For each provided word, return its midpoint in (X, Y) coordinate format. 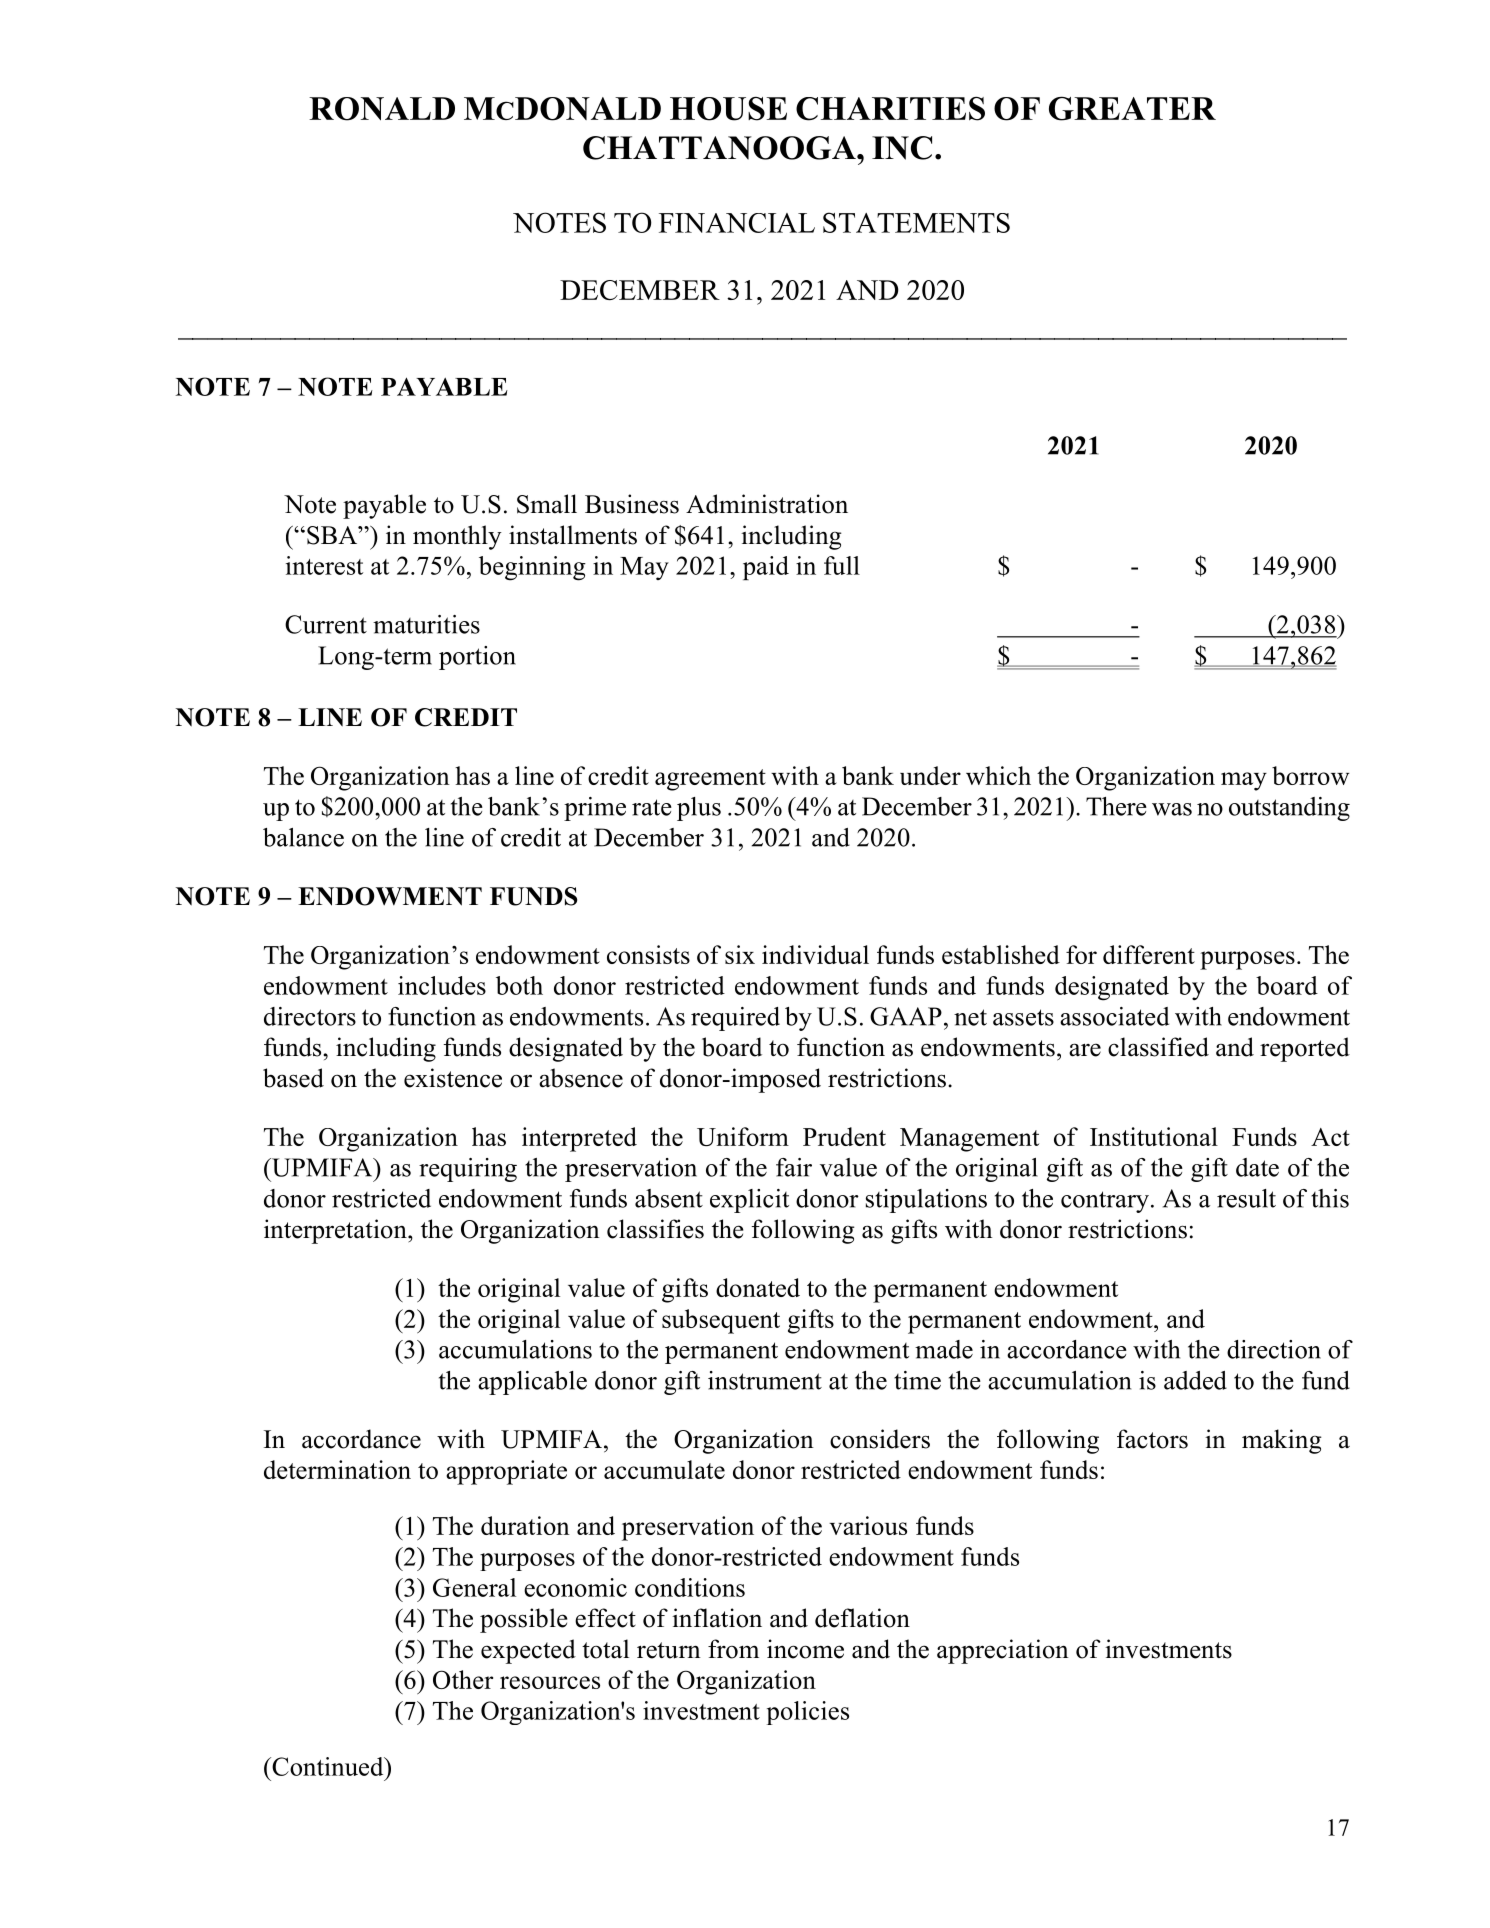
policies (808, 1713)
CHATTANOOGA (720, 148)
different (1149, 954)
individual (815, 954)
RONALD (382, 109)
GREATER (1132, 108)
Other (463, 1679)
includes (442, 985)
